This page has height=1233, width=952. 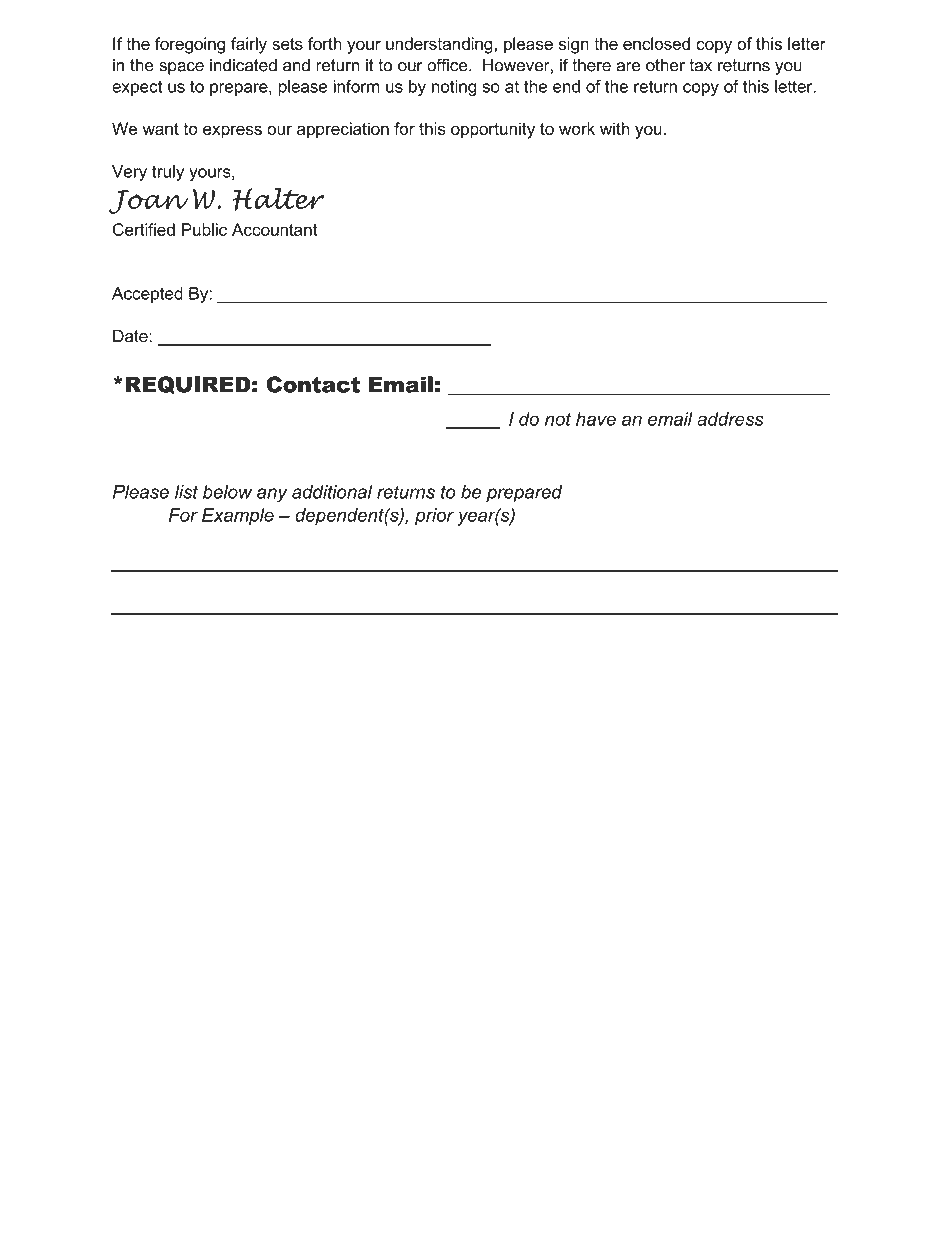 I want to click on list, so click(x=186, y=492).
